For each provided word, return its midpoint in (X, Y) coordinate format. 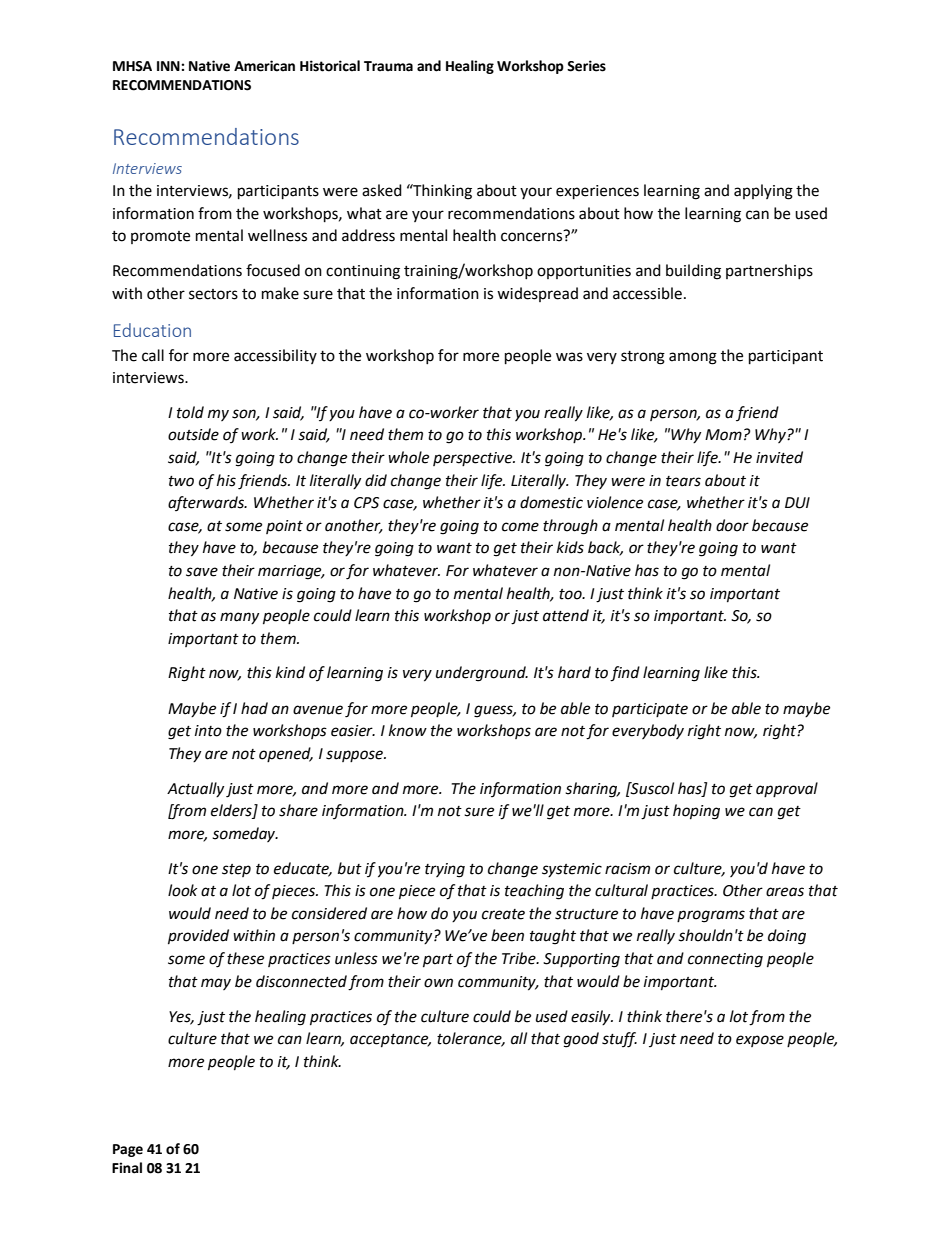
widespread (537, 294)
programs (711, 916)
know (408, 730)
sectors (213, 294)
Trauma (388, 66)
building (693, 272)
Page (128, 1150)
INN (169, 66)
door (732, 525)
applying (763, 192)
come (520, 527)
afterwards (207, 503)
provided (198, 937)
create (503, 914)
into (208, 731)
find (625, 674)
